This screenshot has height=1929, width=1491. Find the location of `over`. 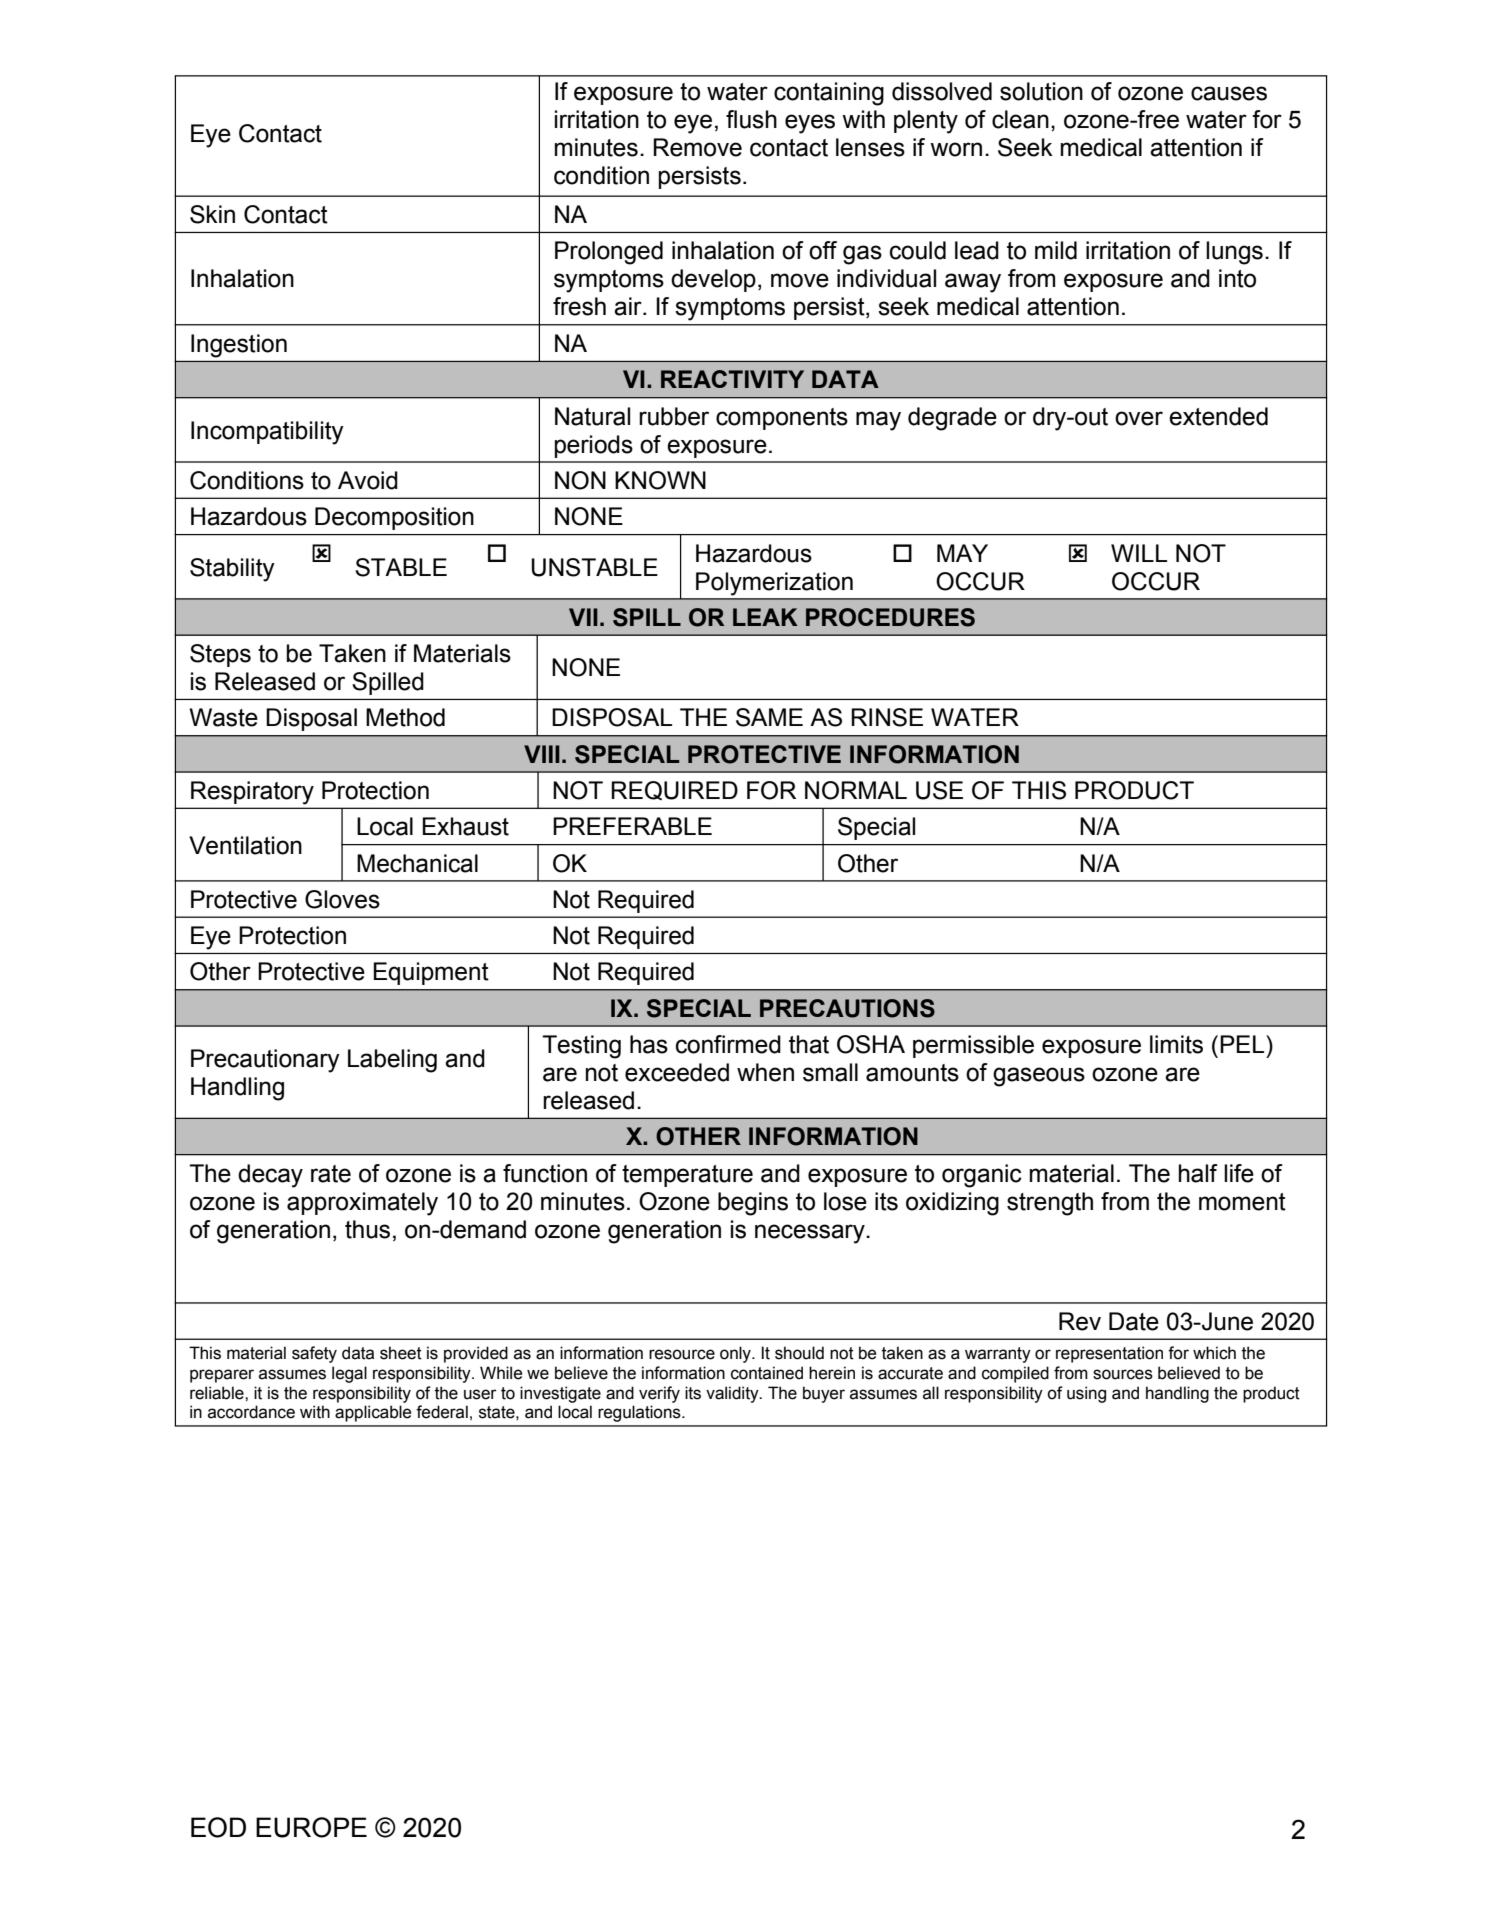

over is located at coordinates (1139, 418).
